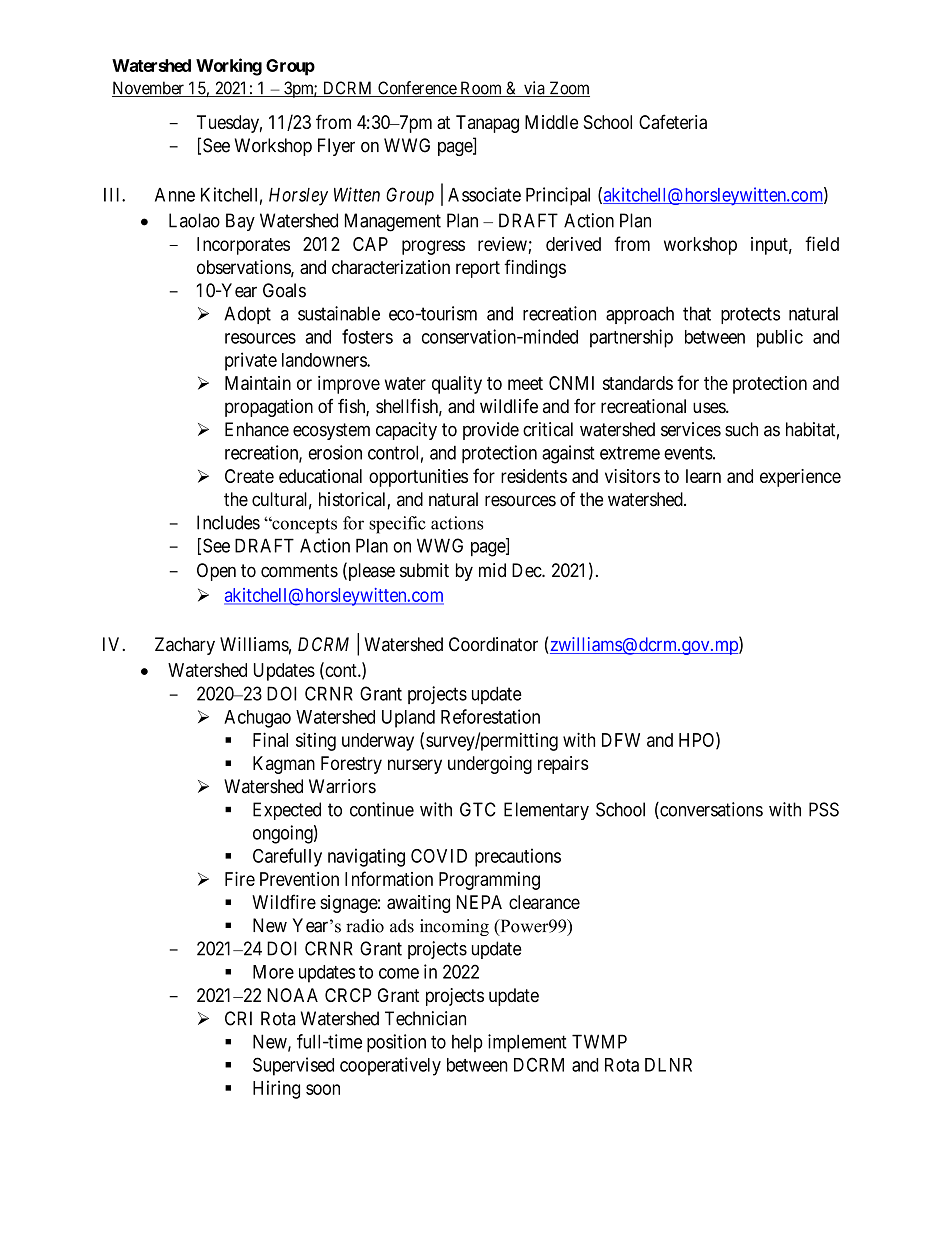 The width and height of the screenshot is (952, 1233). I want to click on Dec, so click(527, 570).
